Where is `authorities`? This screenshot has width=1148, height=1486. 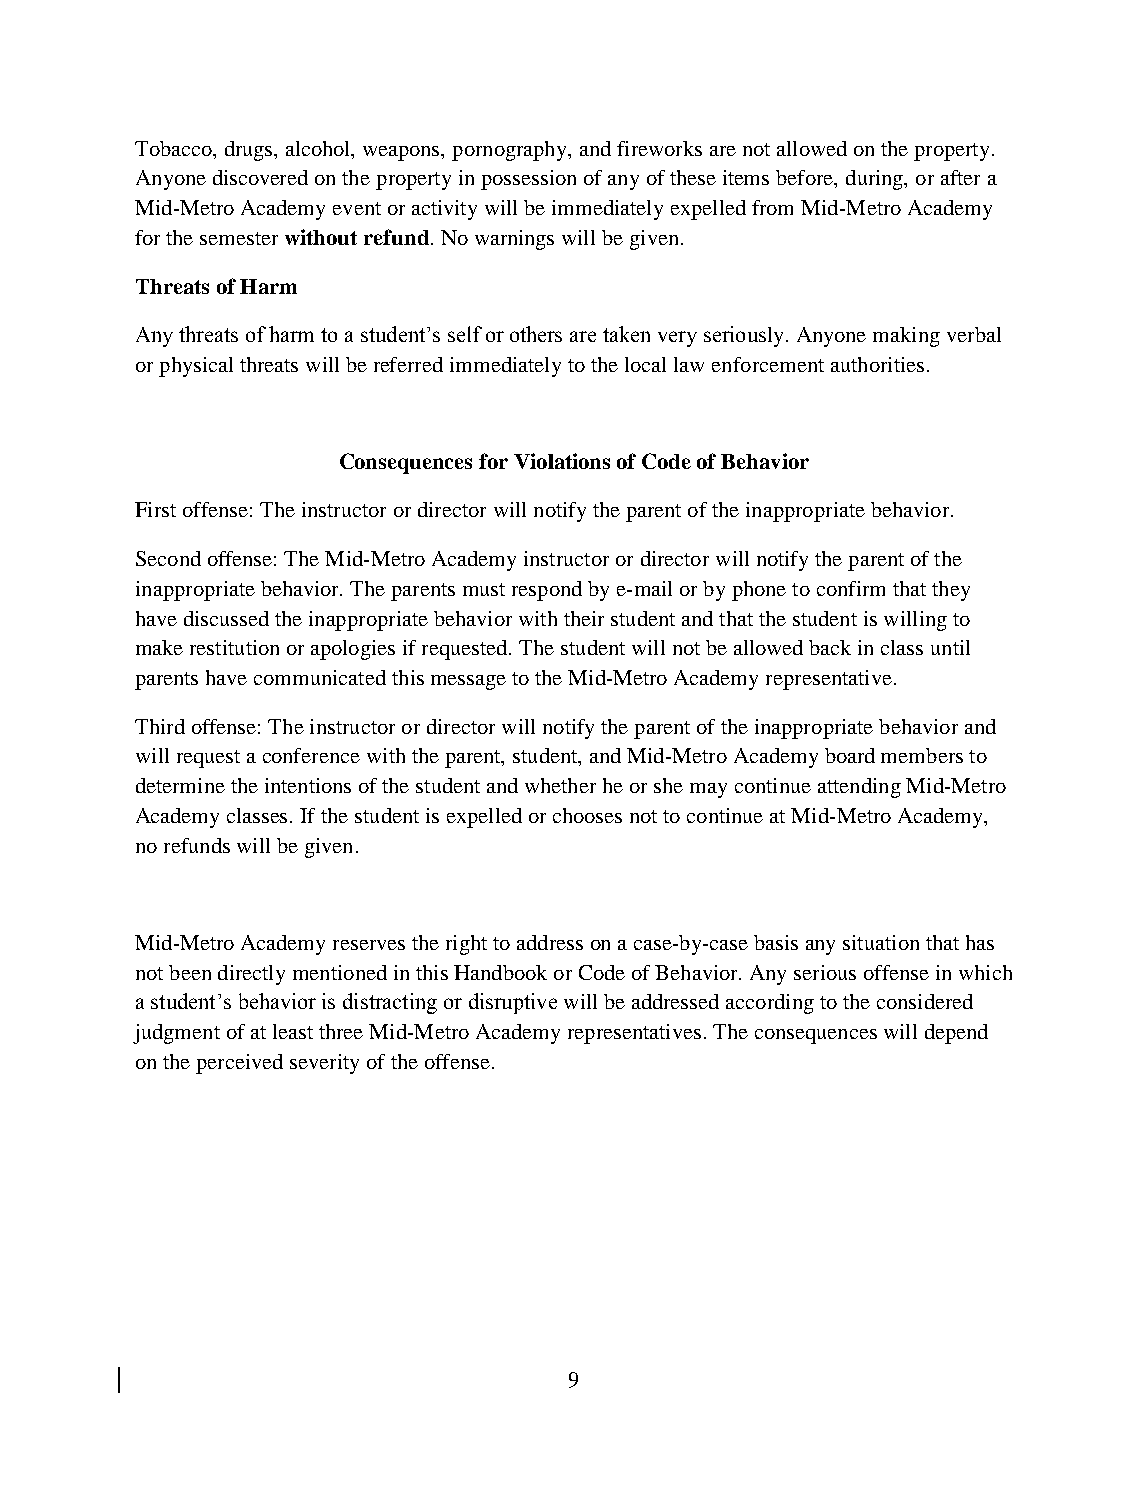 authorities is located at coordinates (877, 364).
